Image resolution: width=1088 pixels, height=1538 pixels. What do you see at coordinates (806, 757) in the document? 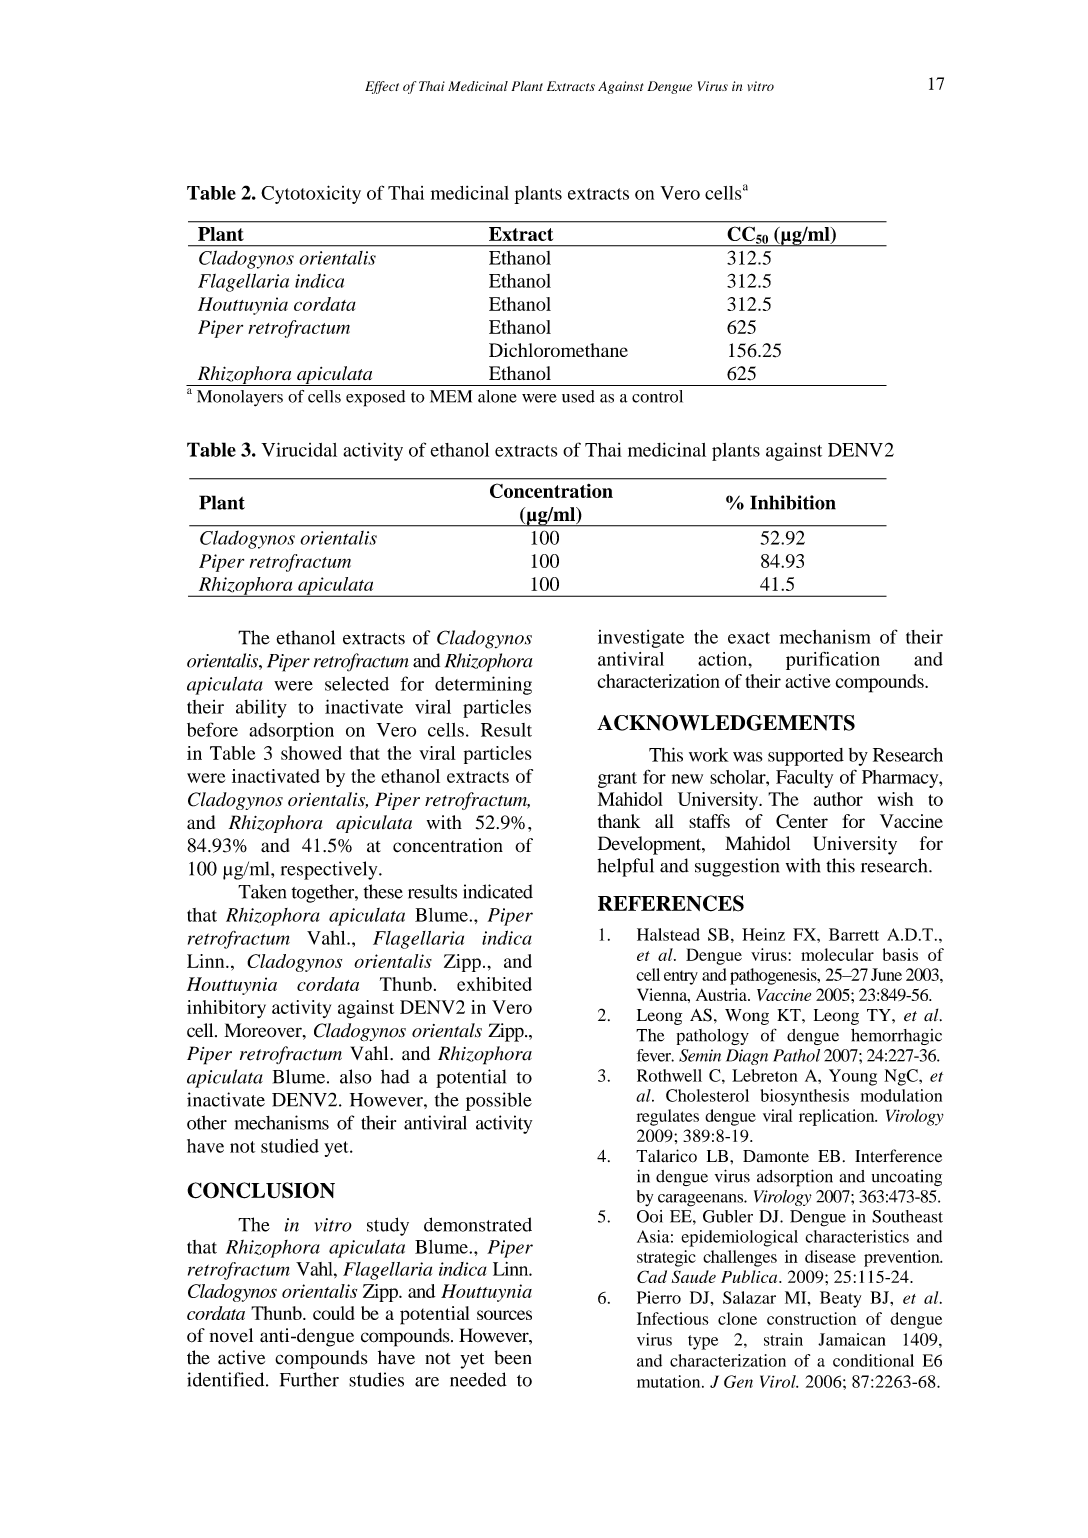
I see `supported` at bounding box center [806, 757].
